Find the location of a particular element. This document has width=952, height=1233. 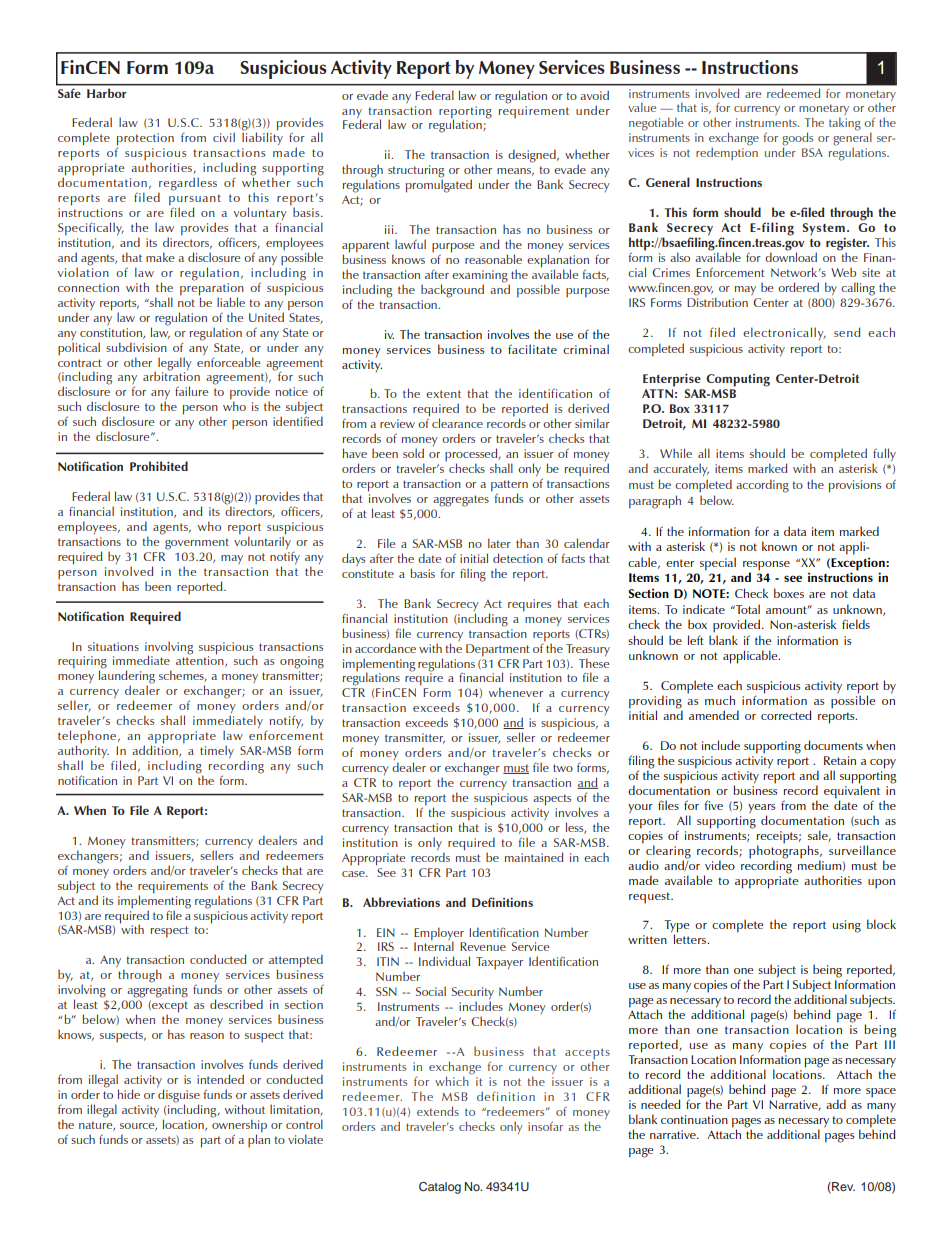

protection is located at coordinates (145, 140).
